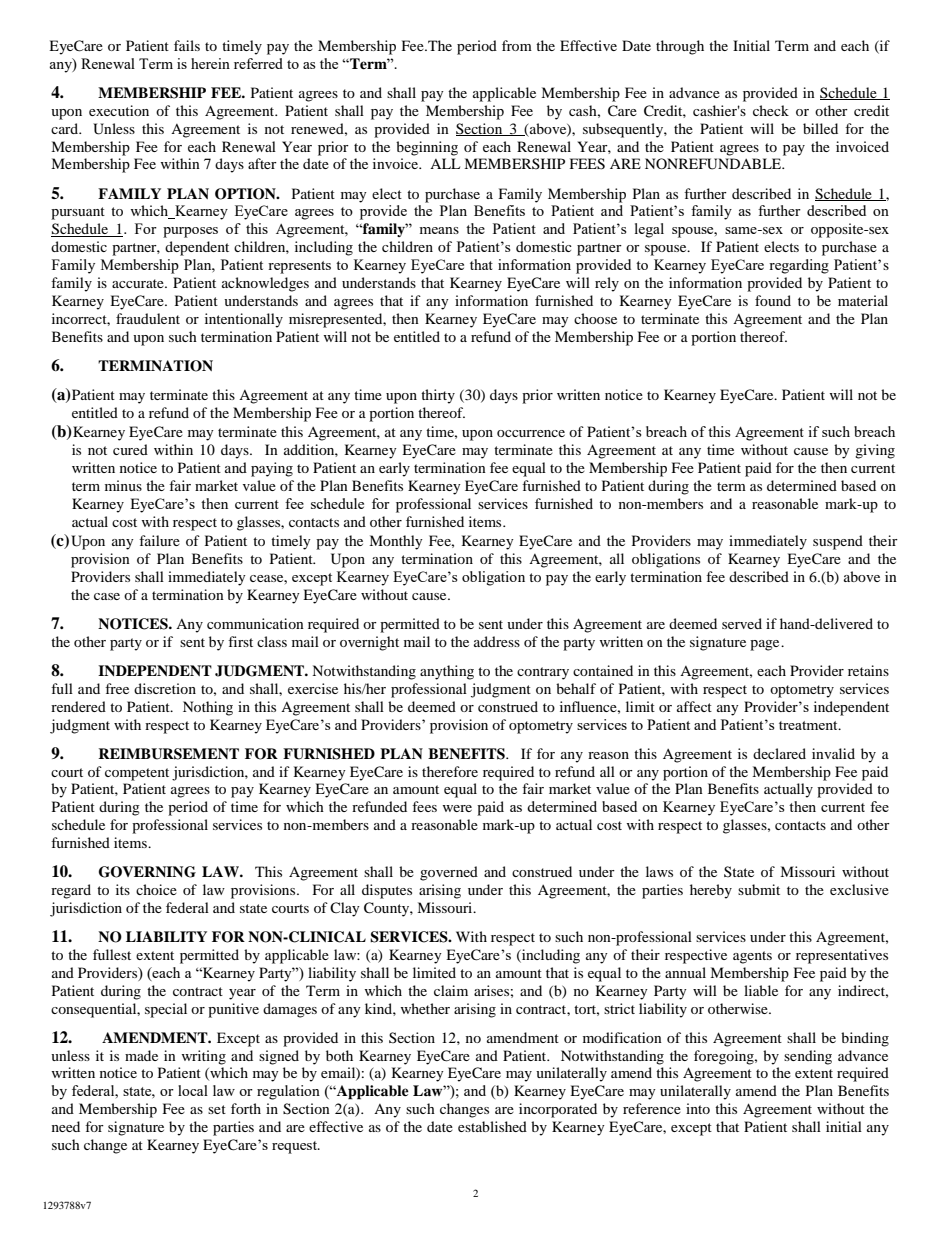 The width and height of the screenshot is (952, 1233). What do you see at coordinates (193, 1090) in the screenshot?
I see `local` at bounding box center [193, 1090].
